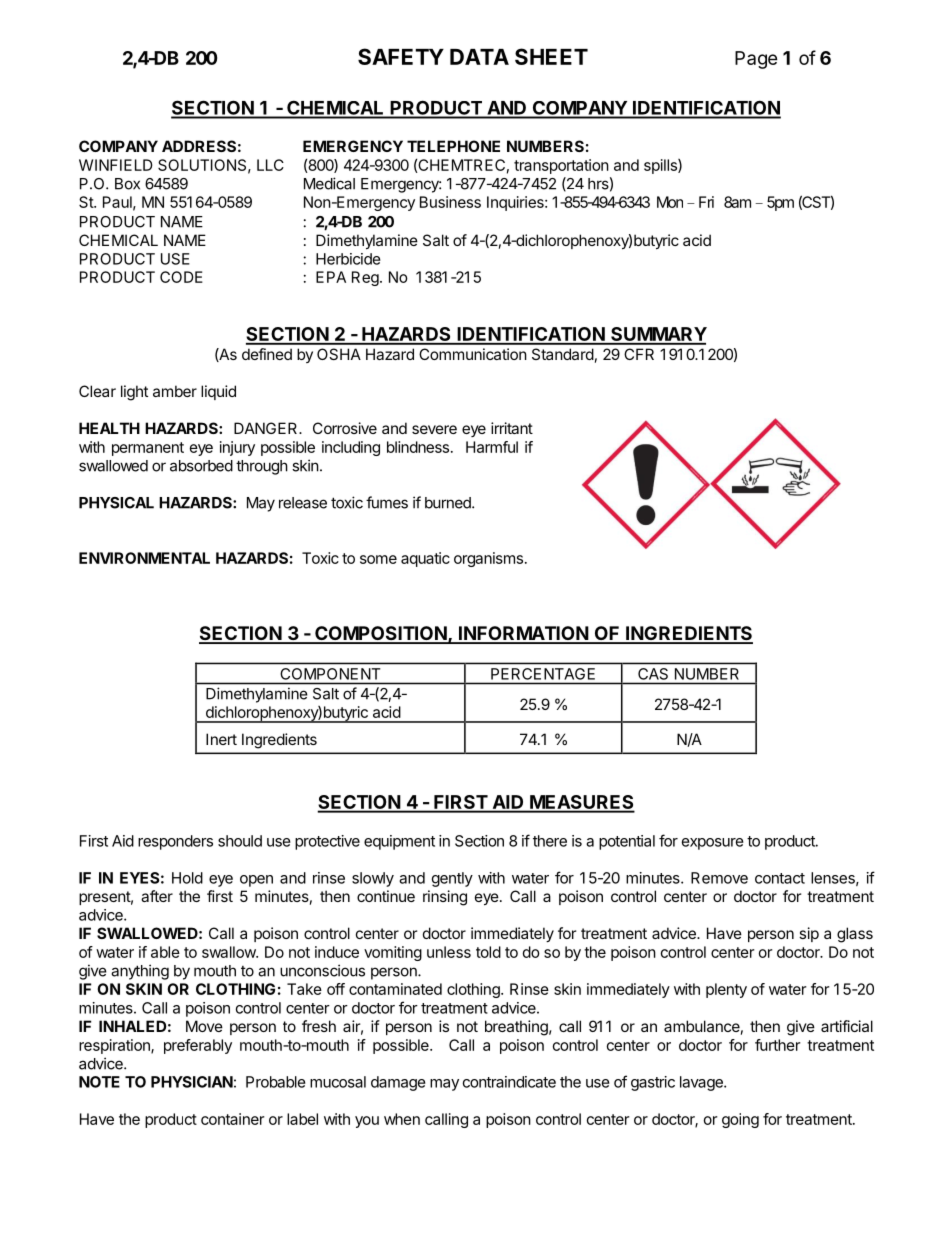 This image has width=952, height=1233. Describe the element at coordinates (523, 634) in the image. I see `INFORMATION` at that location.
